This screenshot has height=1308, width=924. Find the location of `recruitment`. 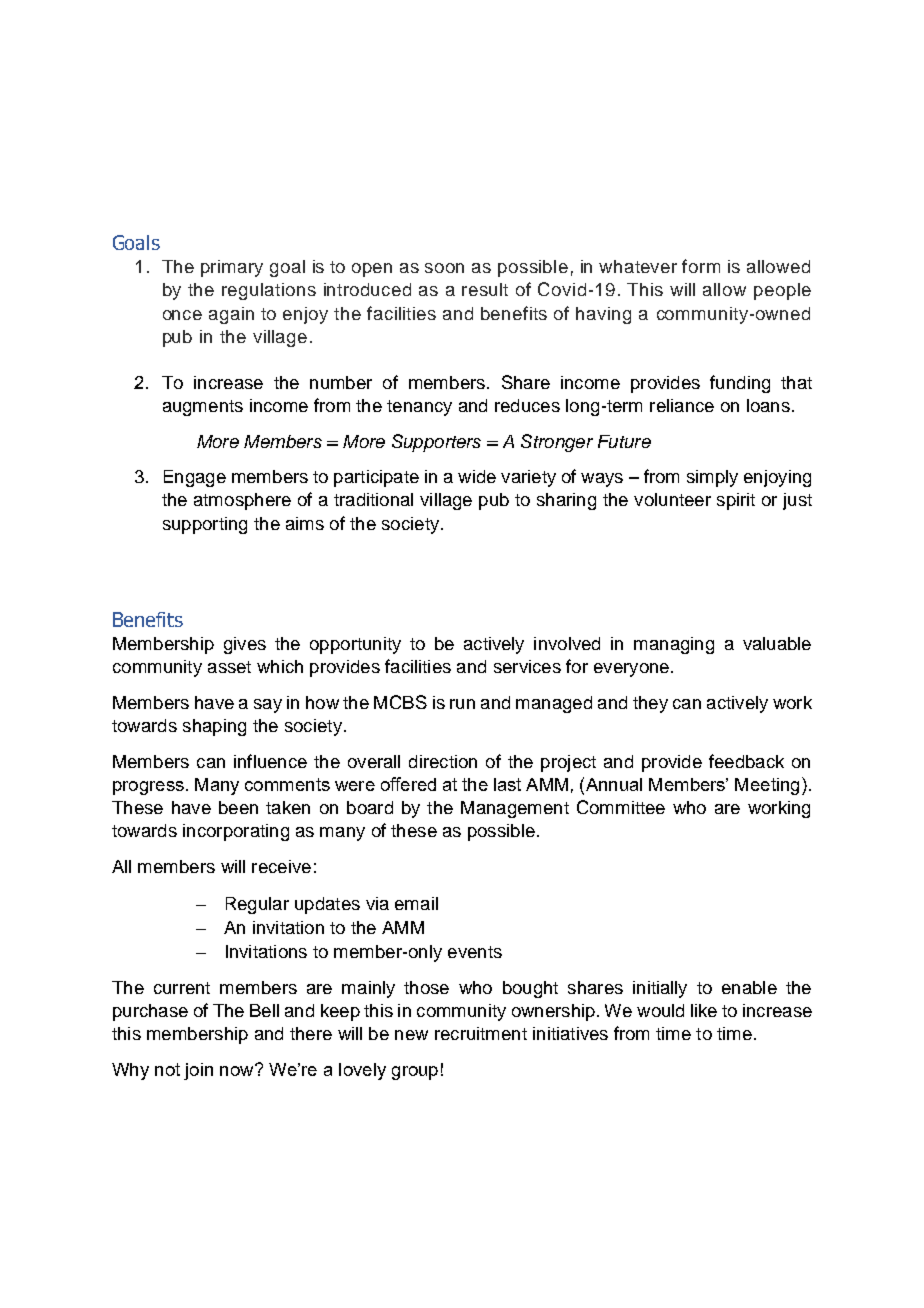

recruitment is located at coordinates (481, 1033).
